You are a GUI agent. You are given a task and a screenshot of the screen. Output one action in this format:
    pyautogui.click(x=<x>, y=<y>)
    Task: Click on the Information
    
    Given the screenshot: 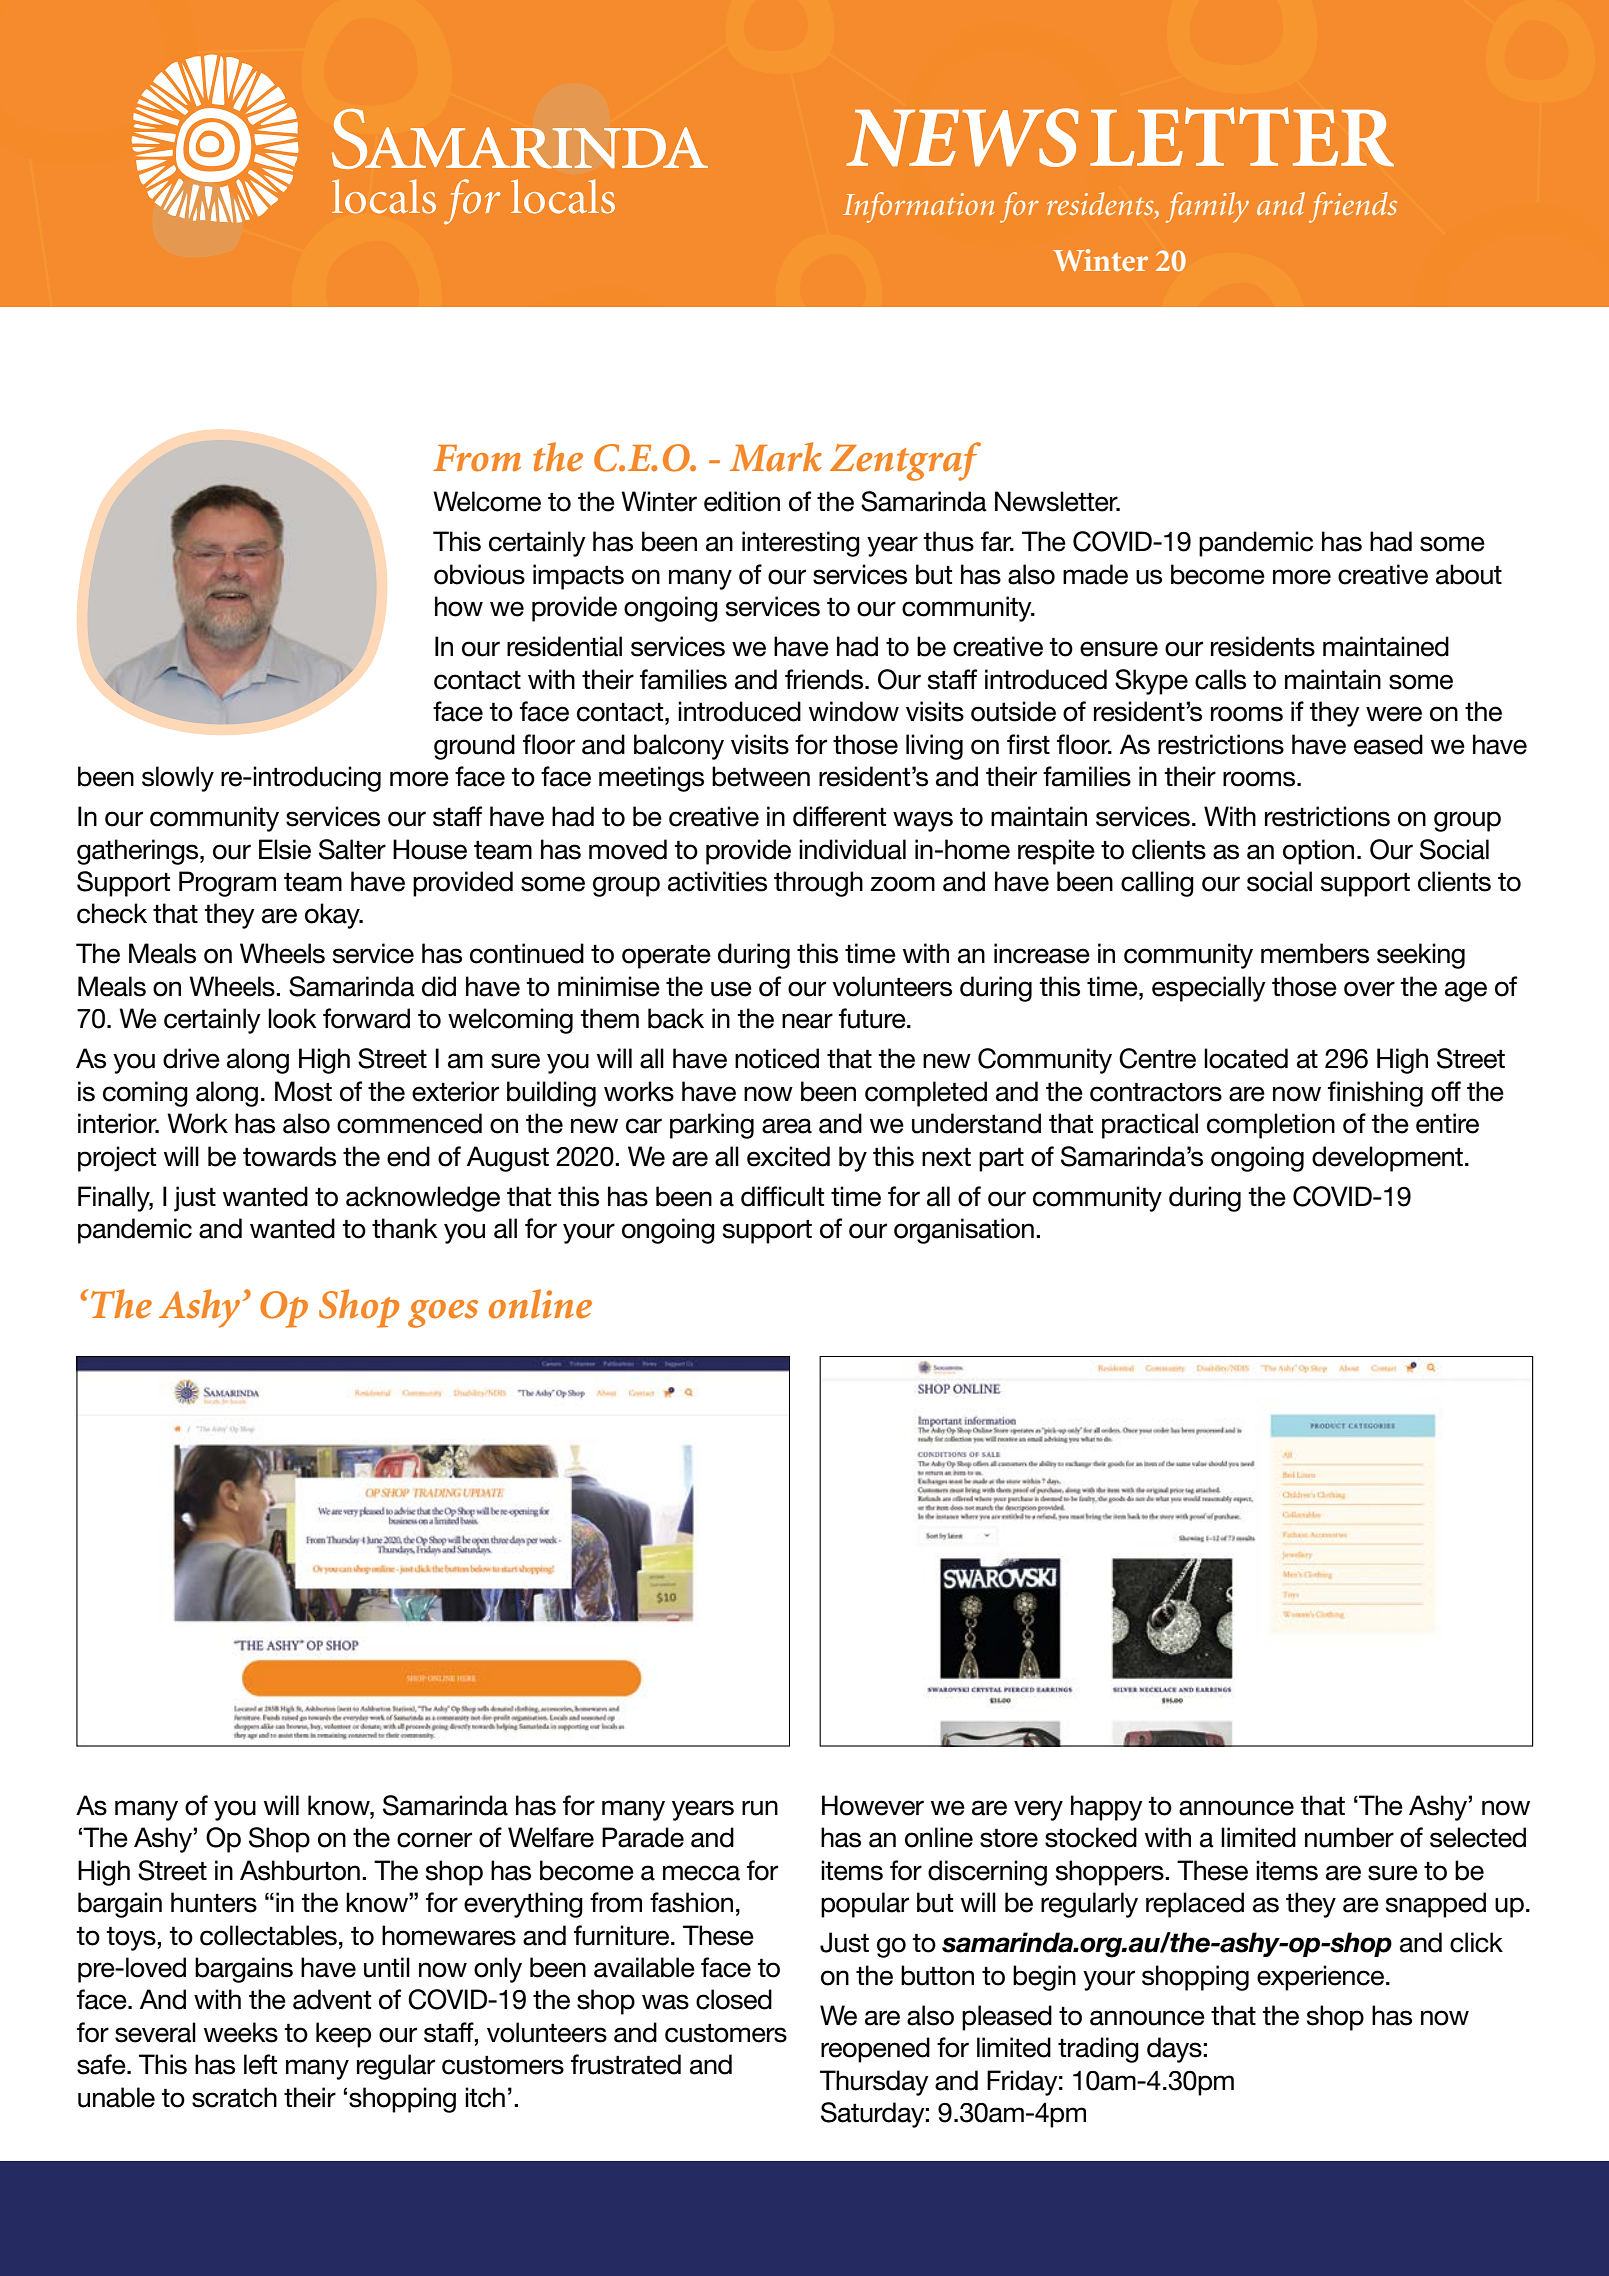 What is the action you would take?
    pyautogui.click(x=918, y=207)
